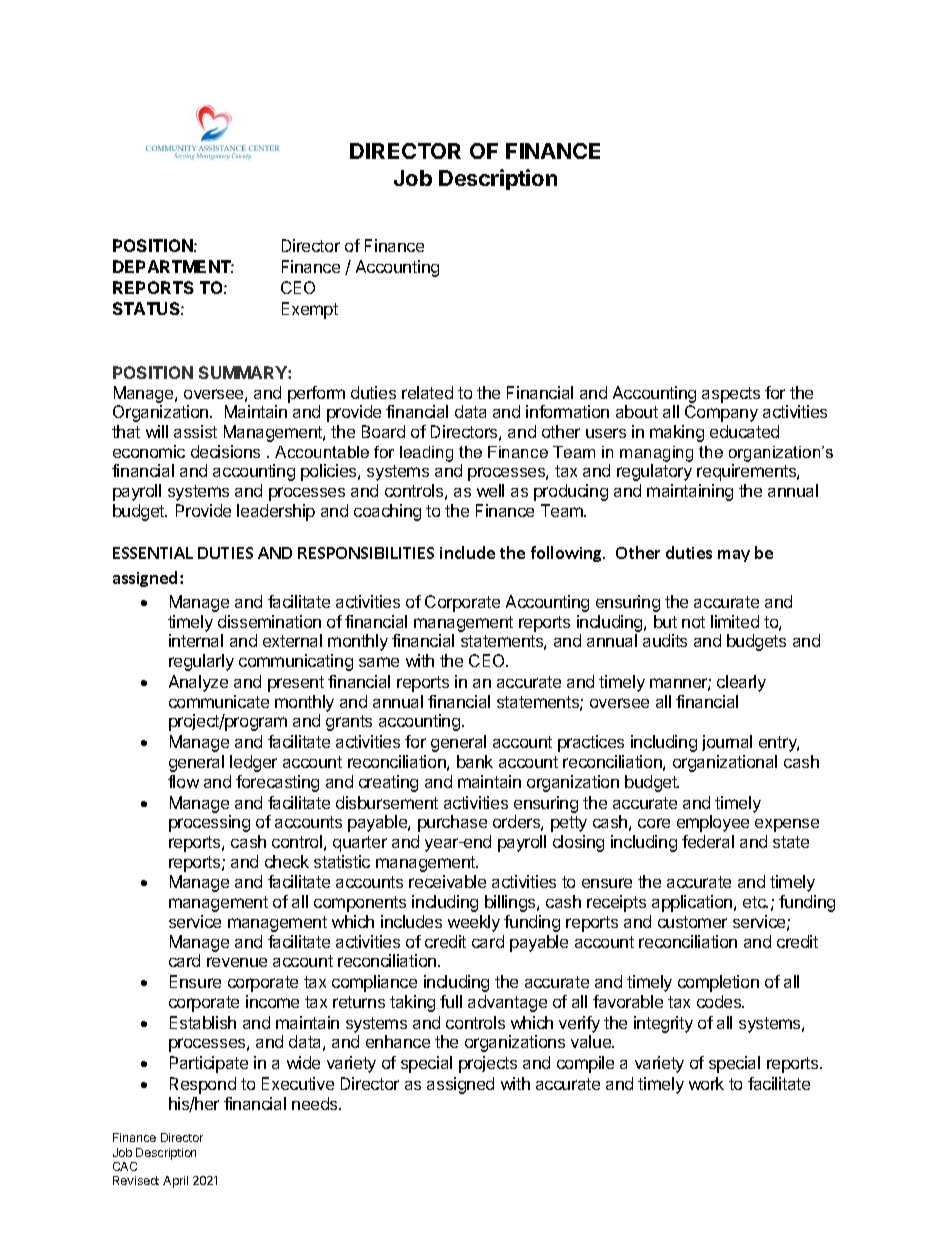 The height and width of the document is (1233, 952). I want to click on leadership, so click(276, 512).
